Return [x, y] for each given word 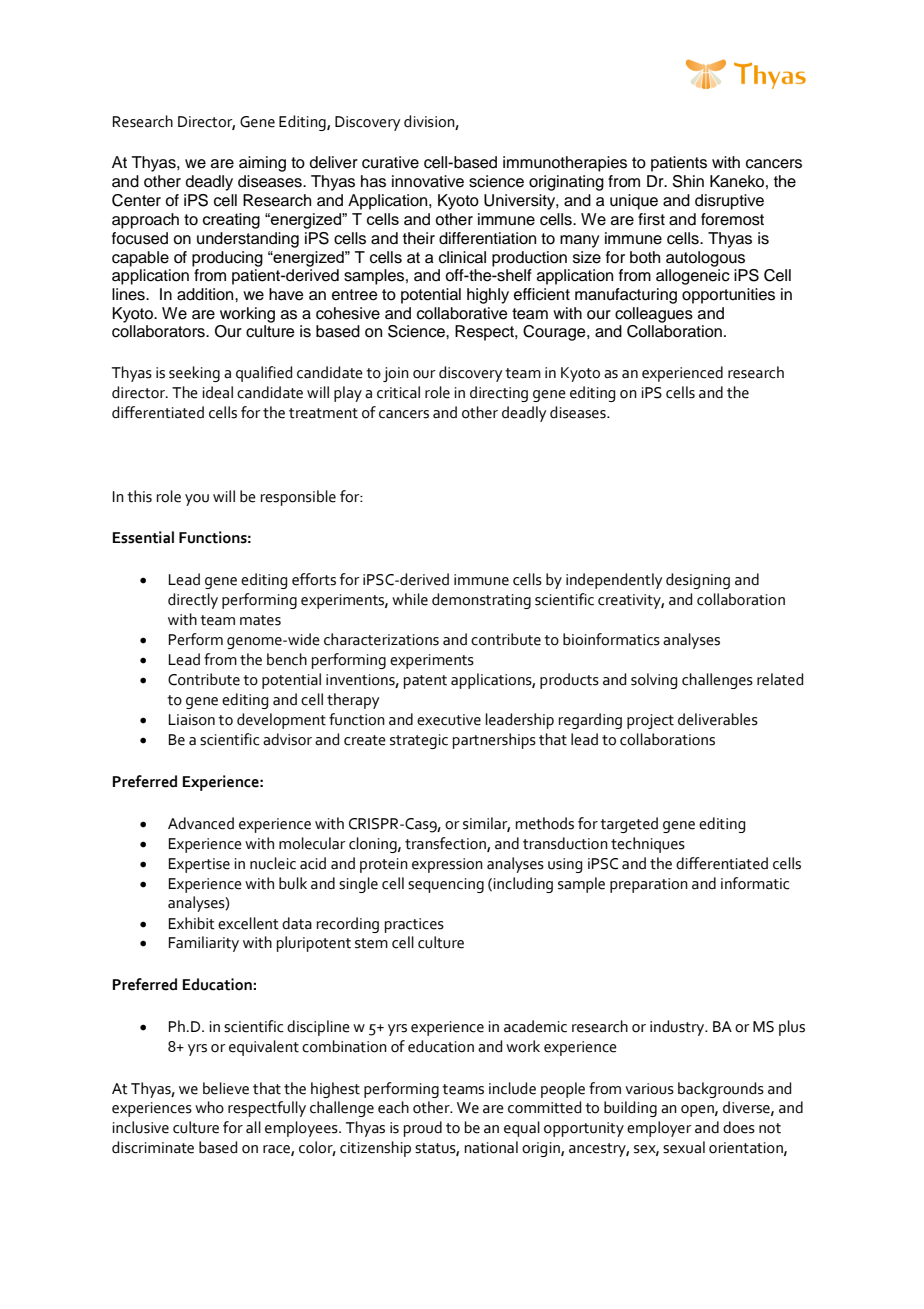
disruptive [729, 202]
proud [423, 1129]
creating [231, 221]
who [209, 1107]
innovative [428, 181]
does [739, 1127]
